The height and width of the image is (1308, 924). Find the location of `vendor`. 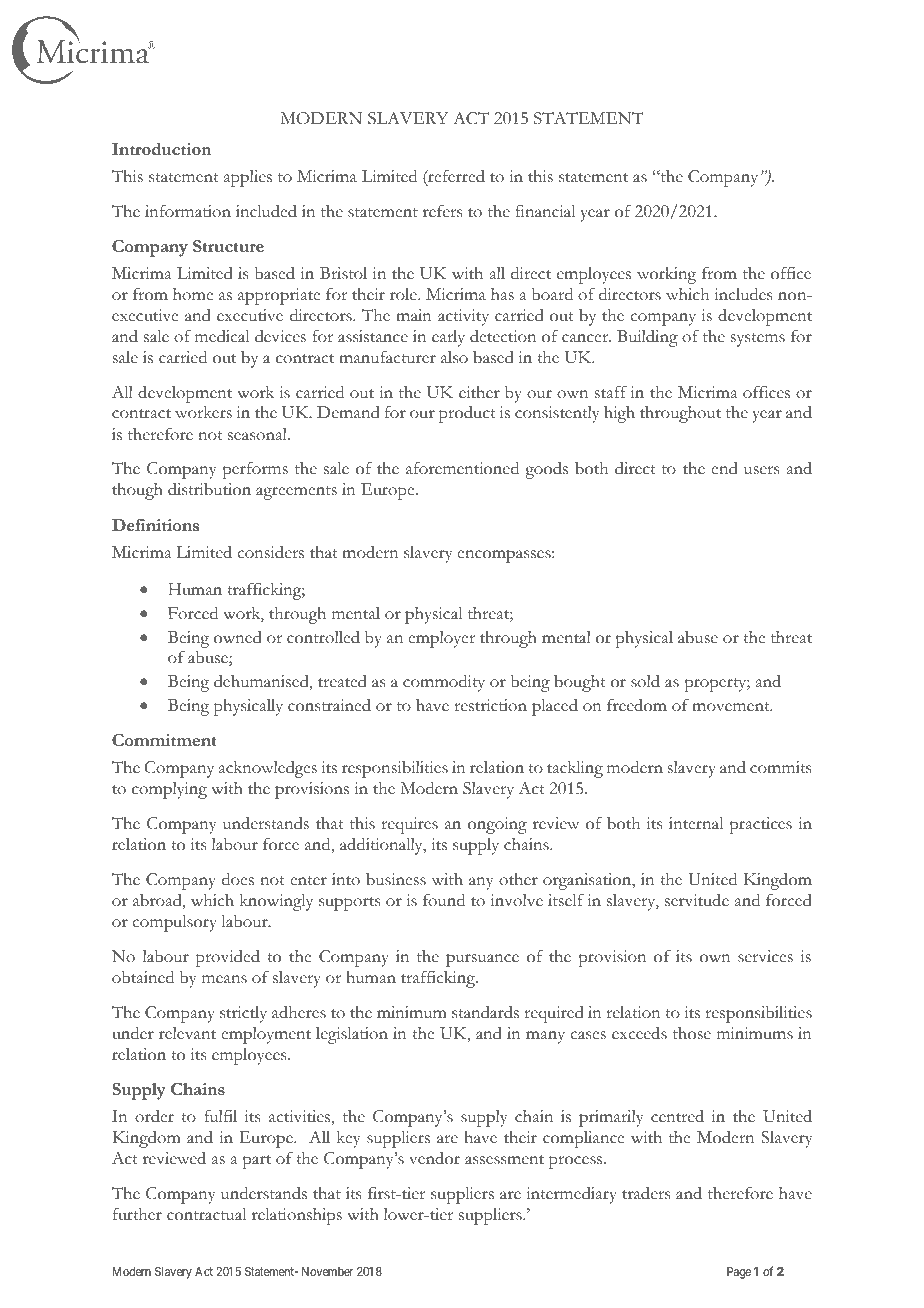

vendor is located at coordinates (434, 1158).
